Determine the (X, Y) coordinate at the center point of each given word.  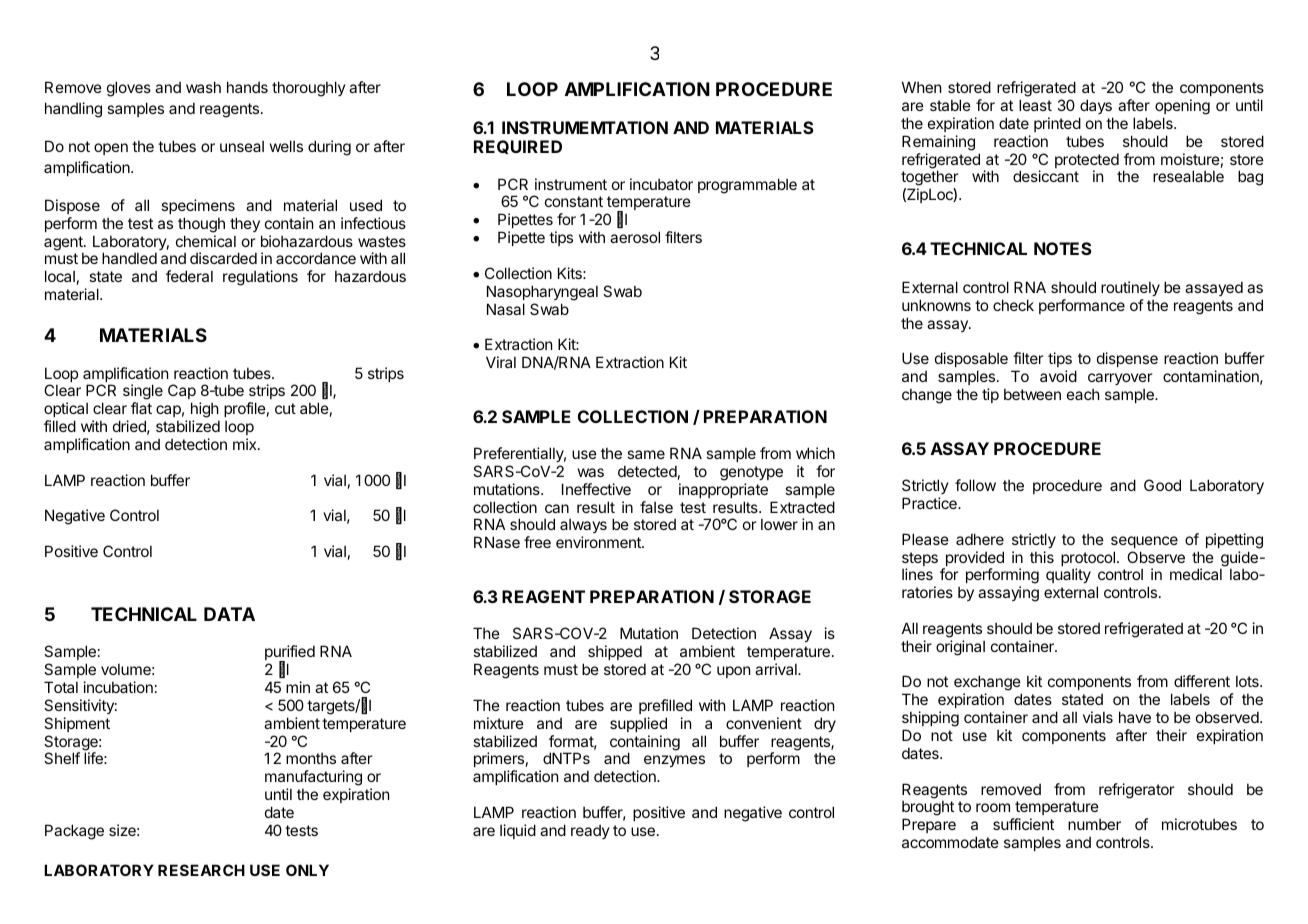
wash (203, 87)
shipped (615, 652)
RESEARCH (201, 870)
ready (590, 832)
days (1096, 106)
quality (1068, 575)
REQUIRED (518, 147)
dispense (1127, 359)
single (143, 393)
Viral (501, 362)
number (1094, 824)
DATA (229, 614)
